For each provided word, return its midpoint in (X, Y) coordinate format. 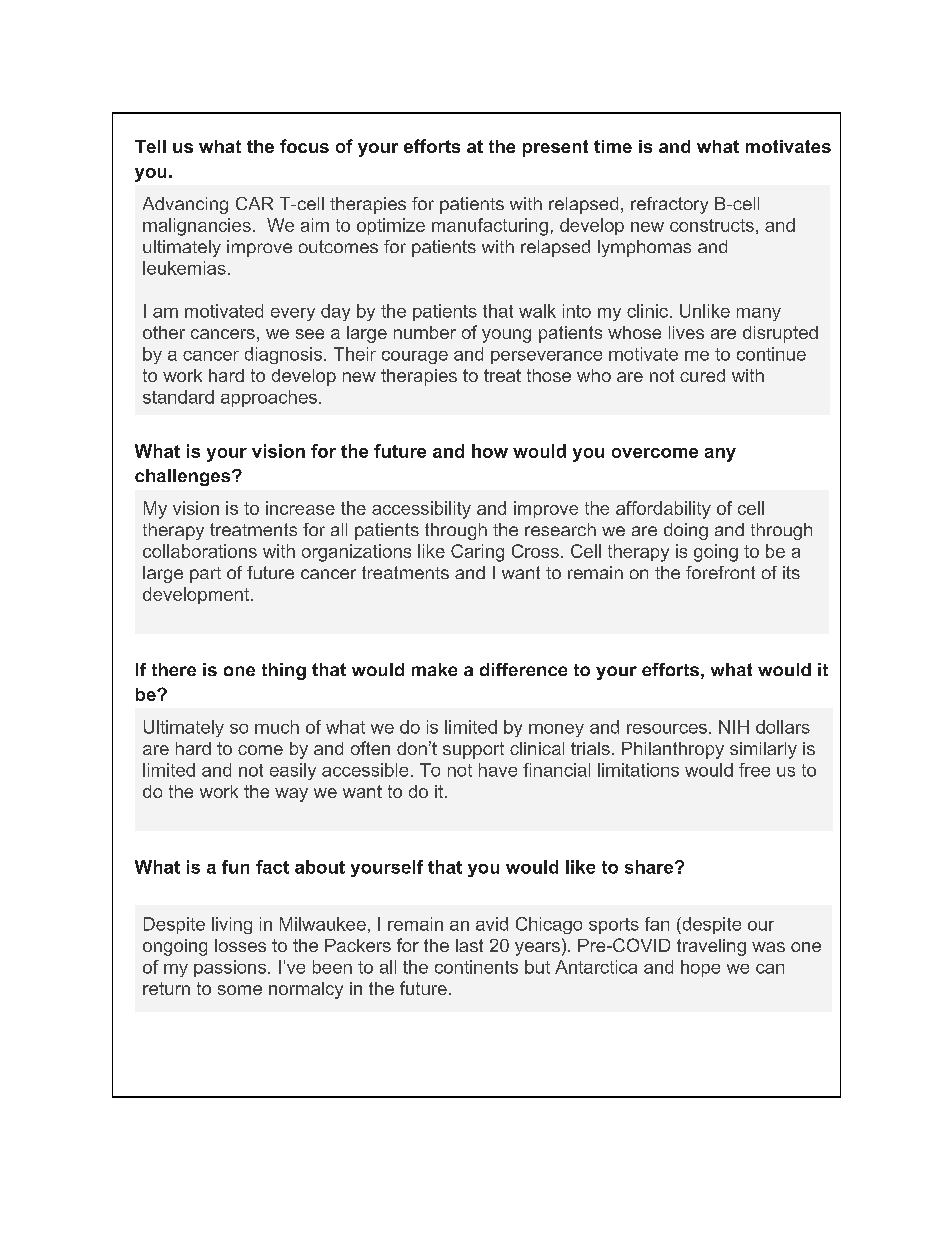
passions (230, 968)
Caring (477, 553)
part (205, 575)
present (555, 148)
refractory (669, 205)
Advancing (185, 205)
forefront (720, 572)
